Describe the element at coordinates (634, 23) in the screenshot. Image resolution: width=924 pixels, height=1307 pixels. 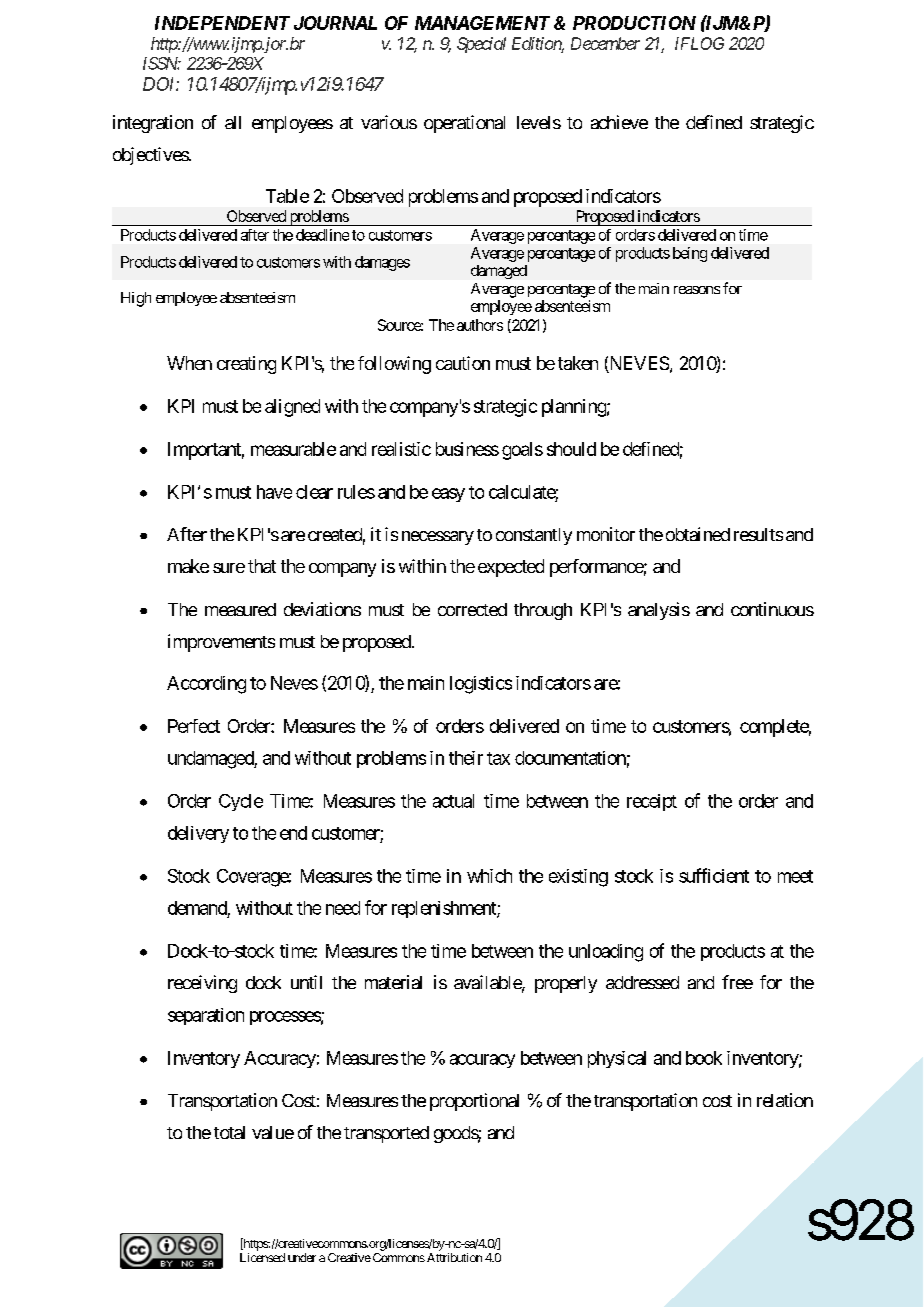
I see `PRODUCTION` at that location.
